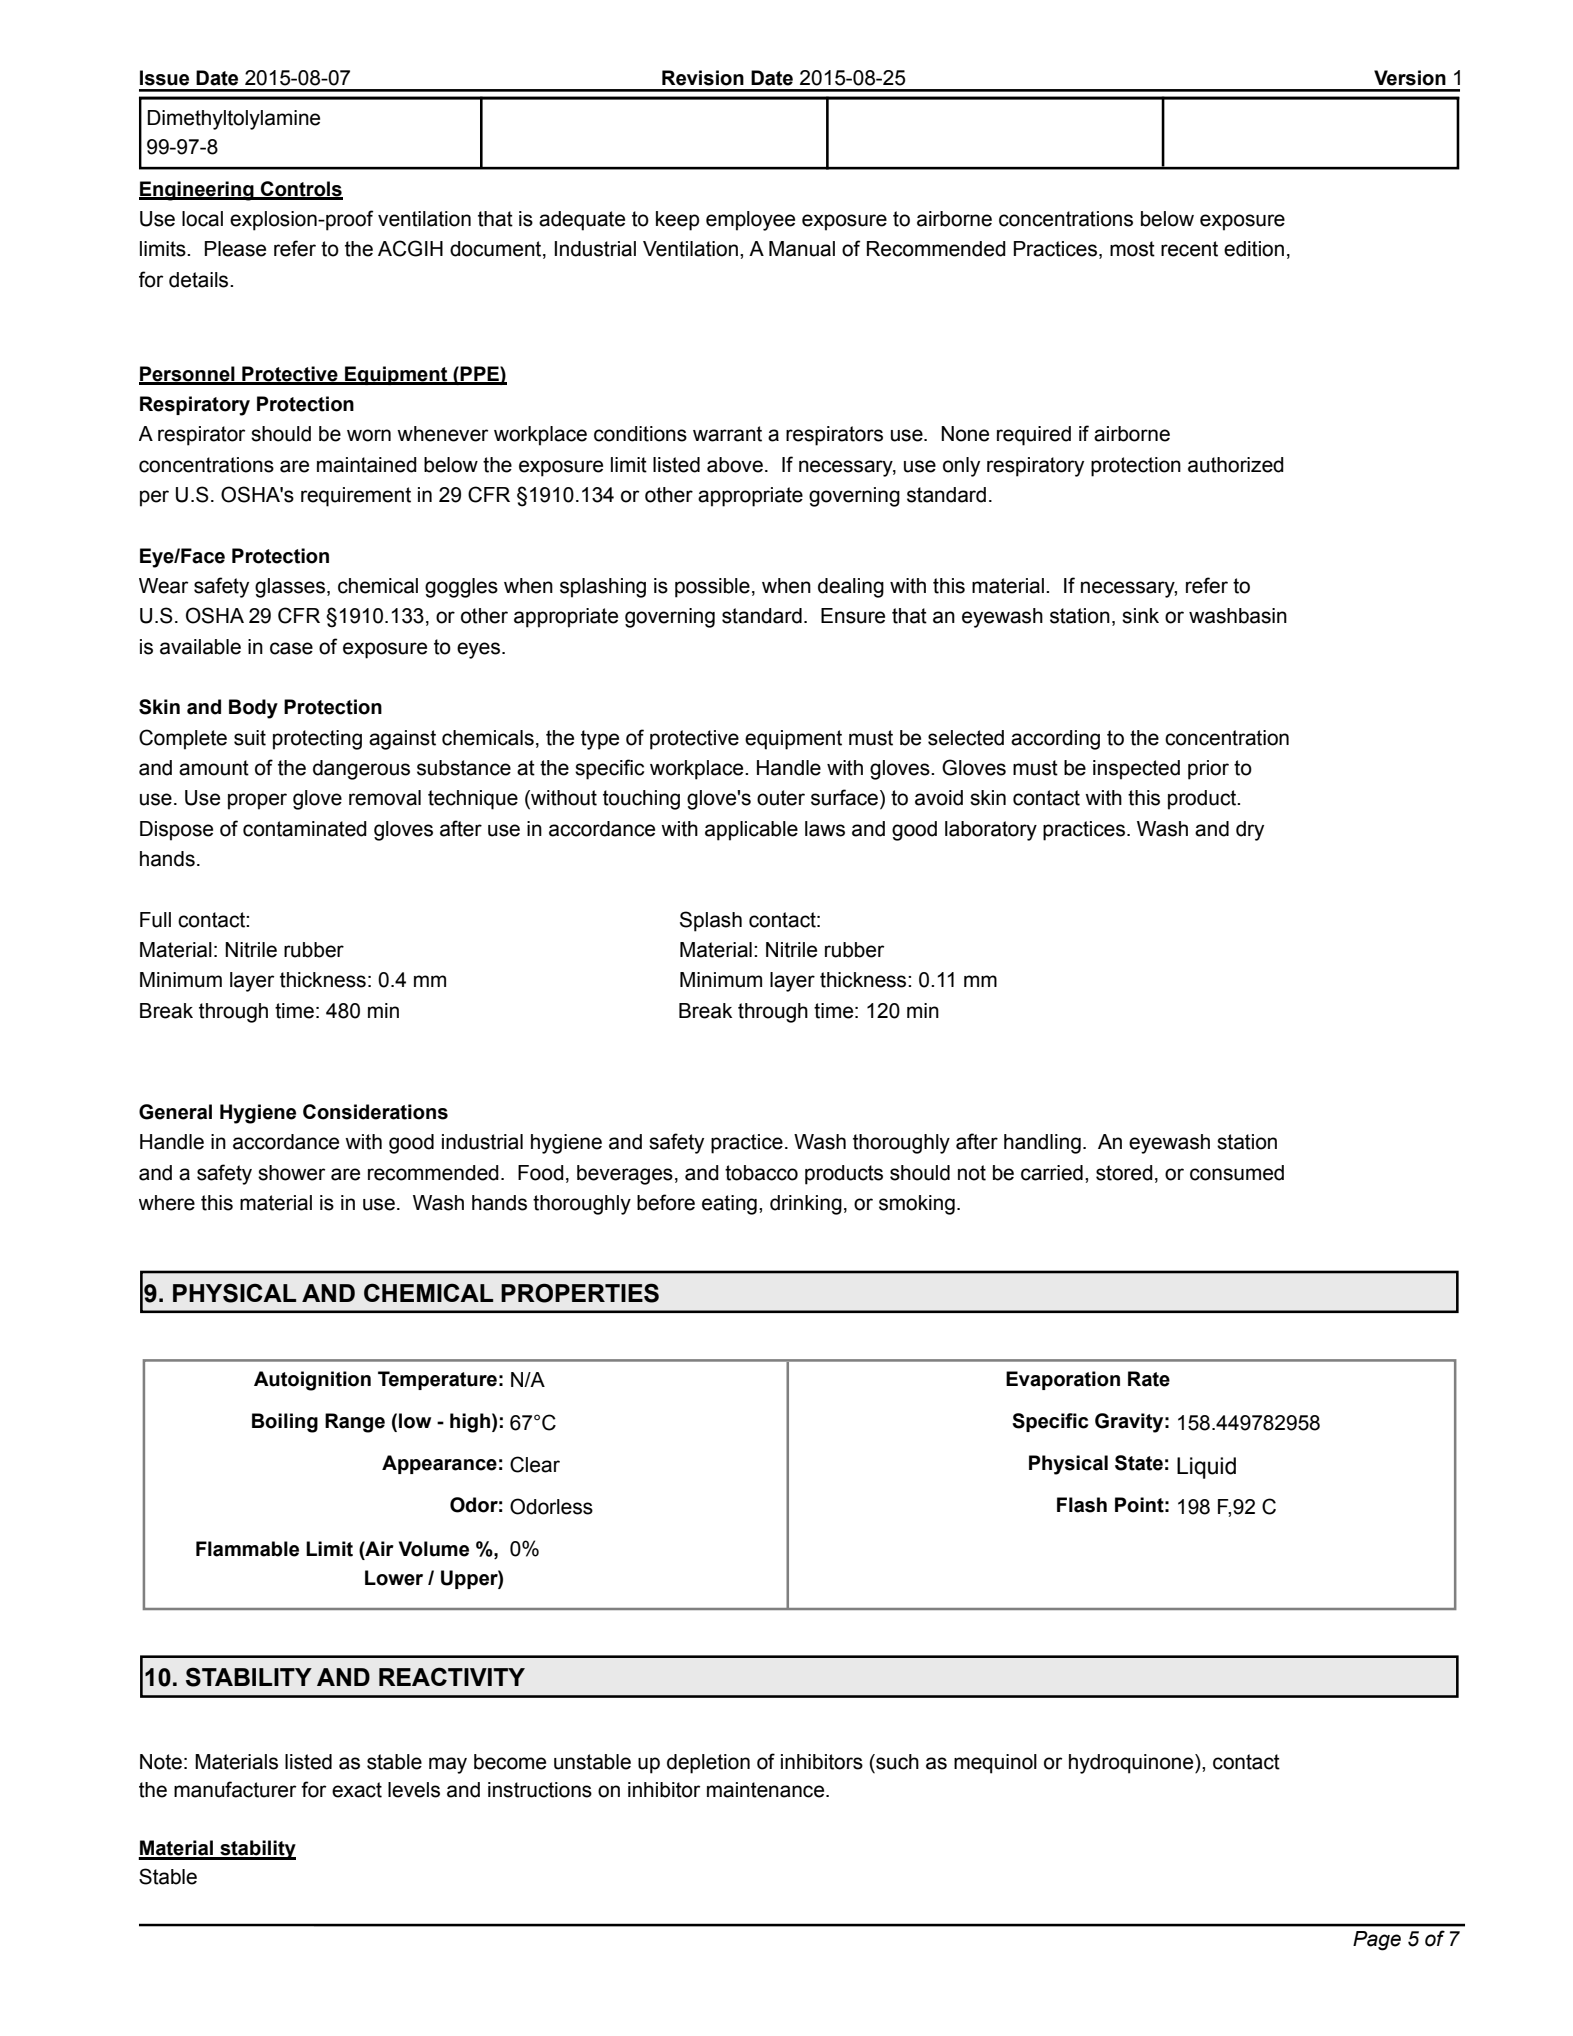 The image size is (1573, 2036). What do you see at coordinates (806, 1205) in the screenshot?
I see `drinking` at bounding box center [806, 1205].
